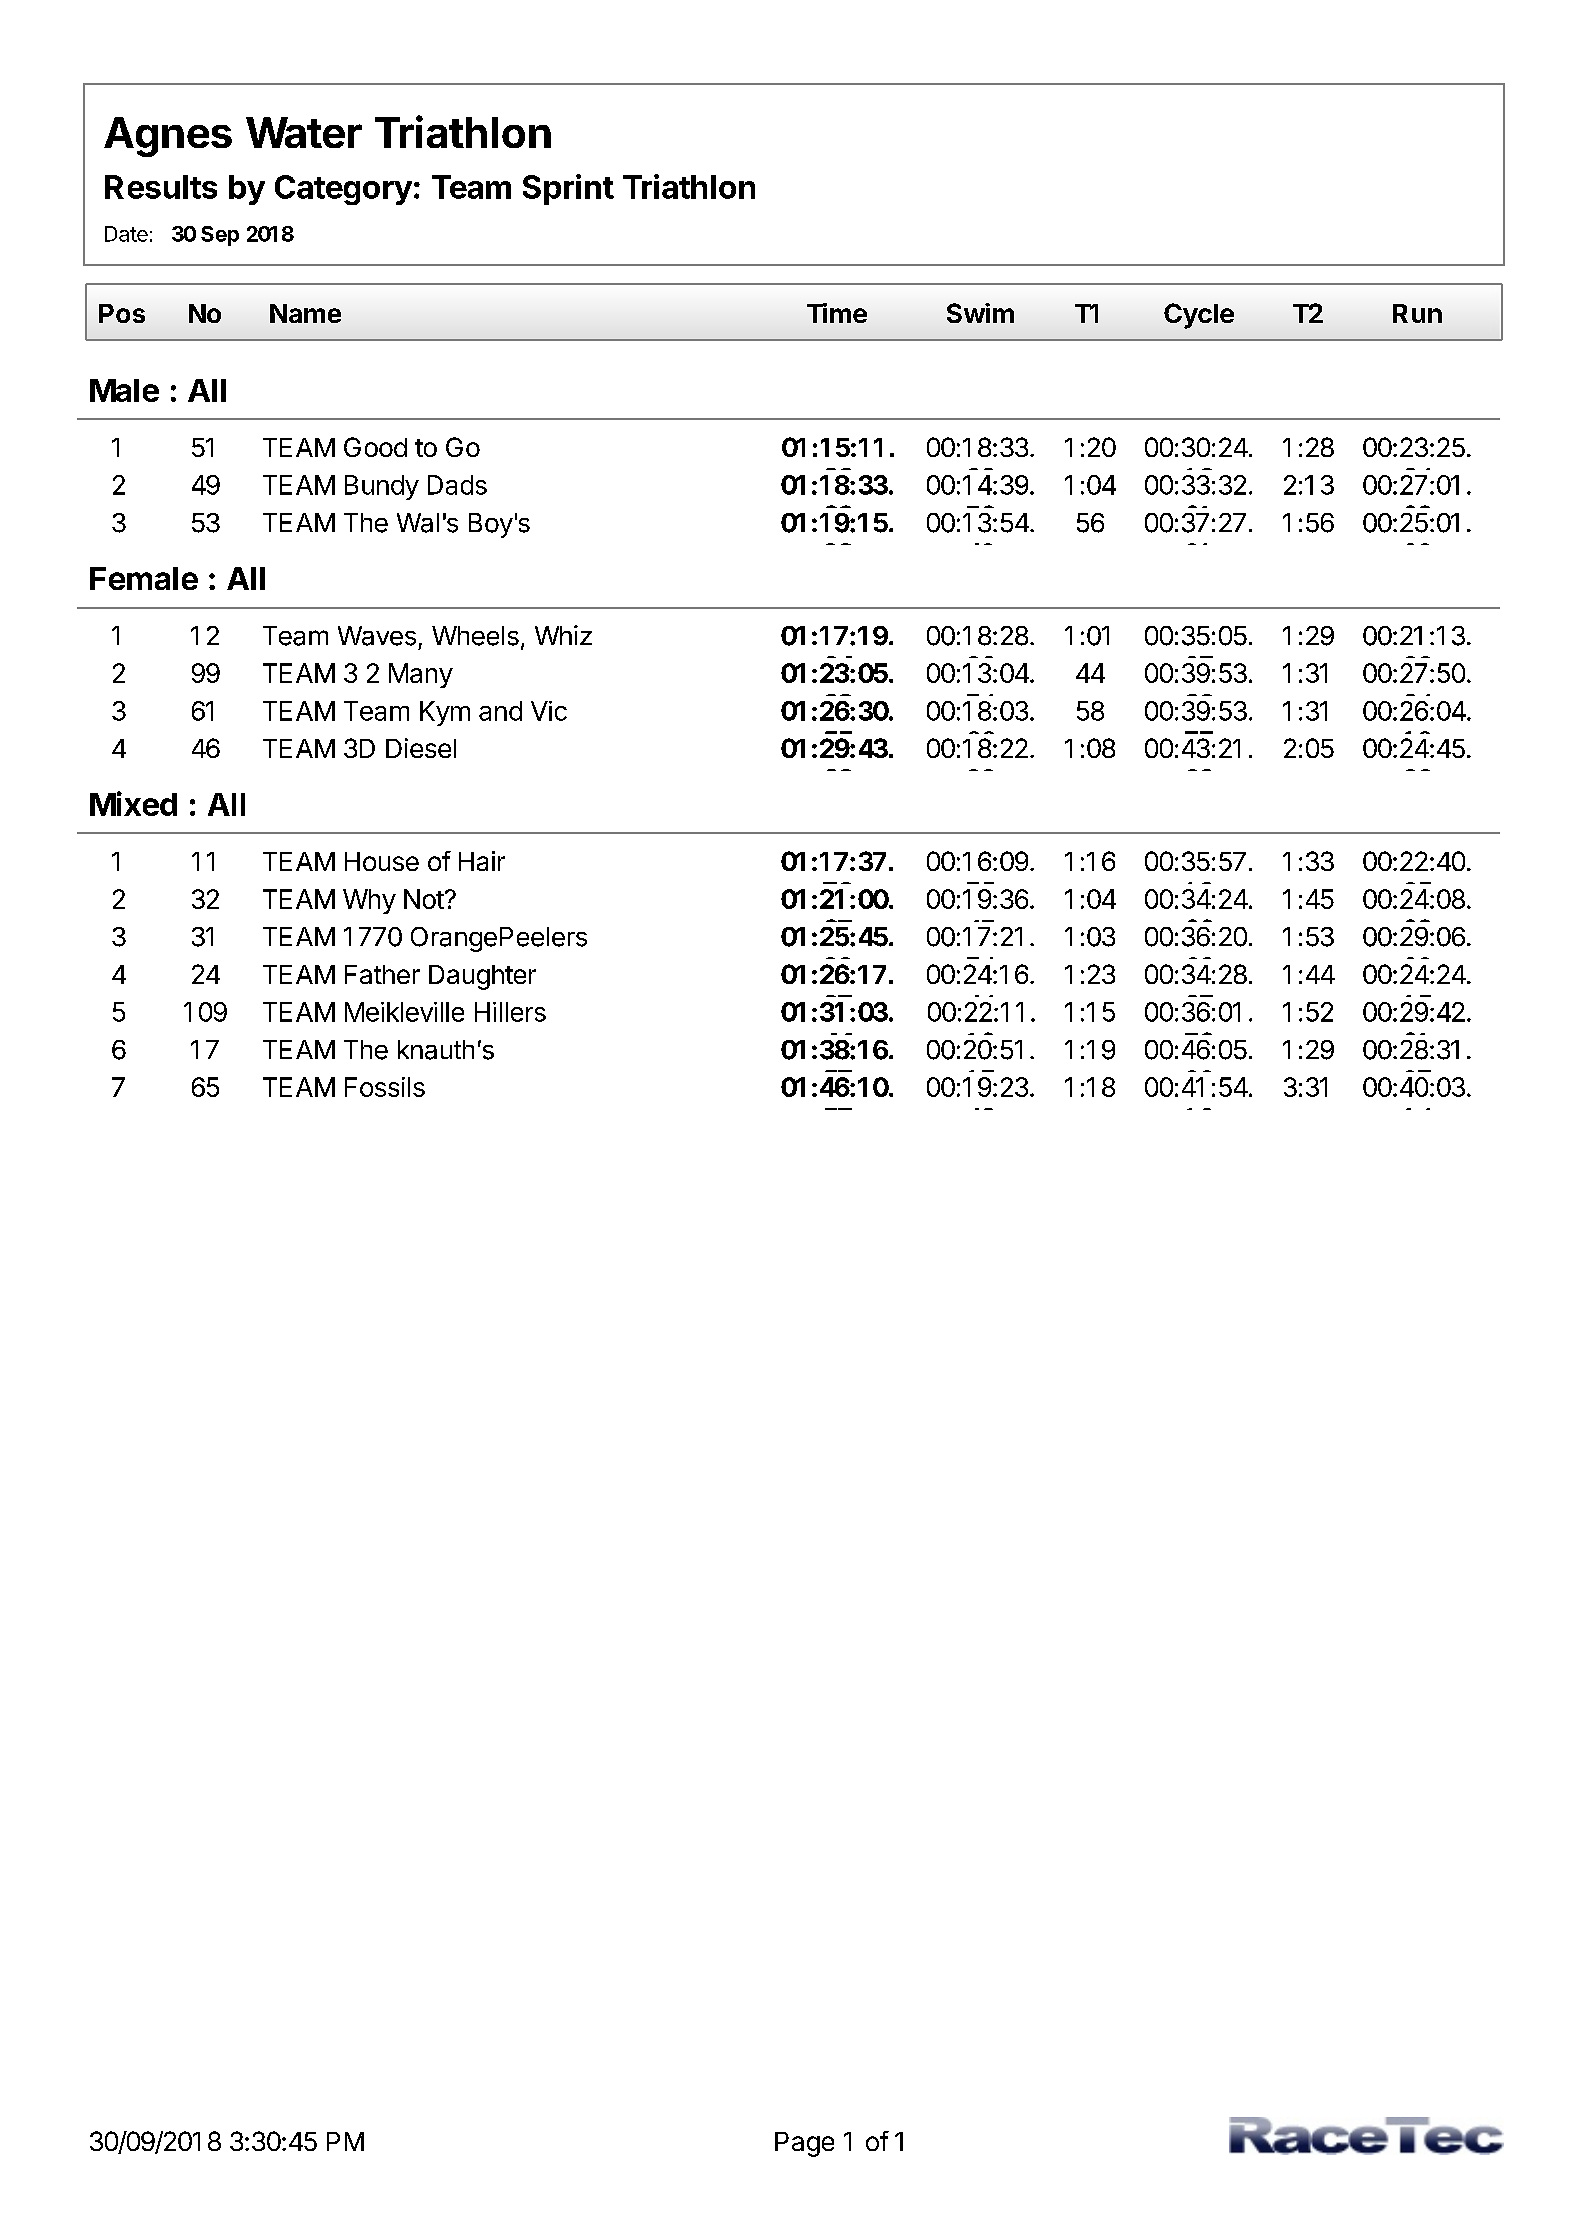 This screenshot has width=1582, height=2237. Describe the element at coordinates (482, 977) in the screenshot. I see `Daughter` at that location.
